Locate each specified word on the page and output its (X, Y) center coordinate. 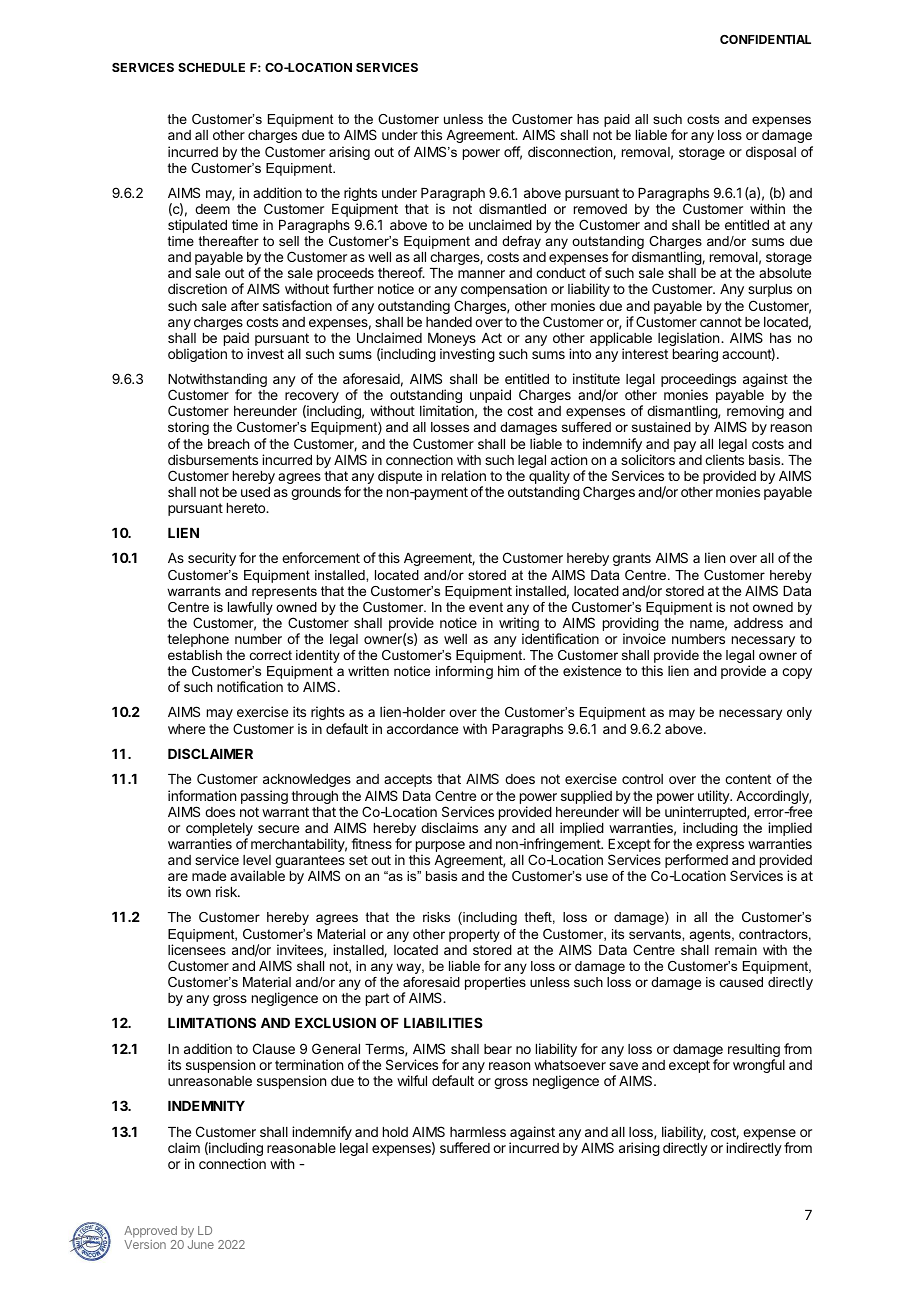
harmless (478, 1132)
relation (464, 475)
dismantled (512, 208)
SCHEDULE (211, 67)
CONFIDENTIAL (765, 39)
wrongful (759, 1066)
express (720, 846)
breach (228, 444)
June (201, 1244)
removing (755, 413)
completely (219, 831)
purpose (440, 848)
